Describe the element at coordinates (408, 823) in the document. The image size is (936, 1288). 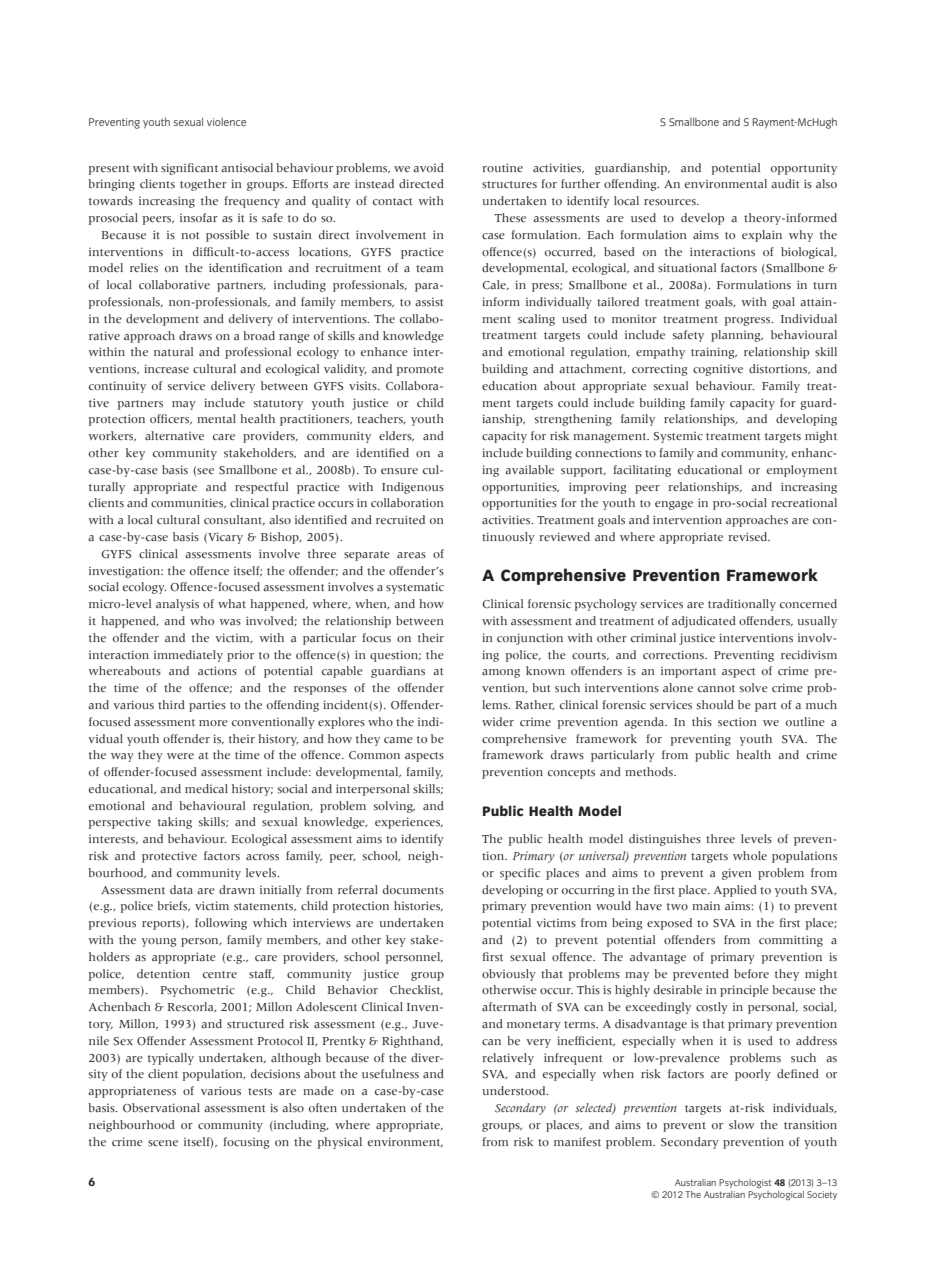
I see `experiences` at that location.
